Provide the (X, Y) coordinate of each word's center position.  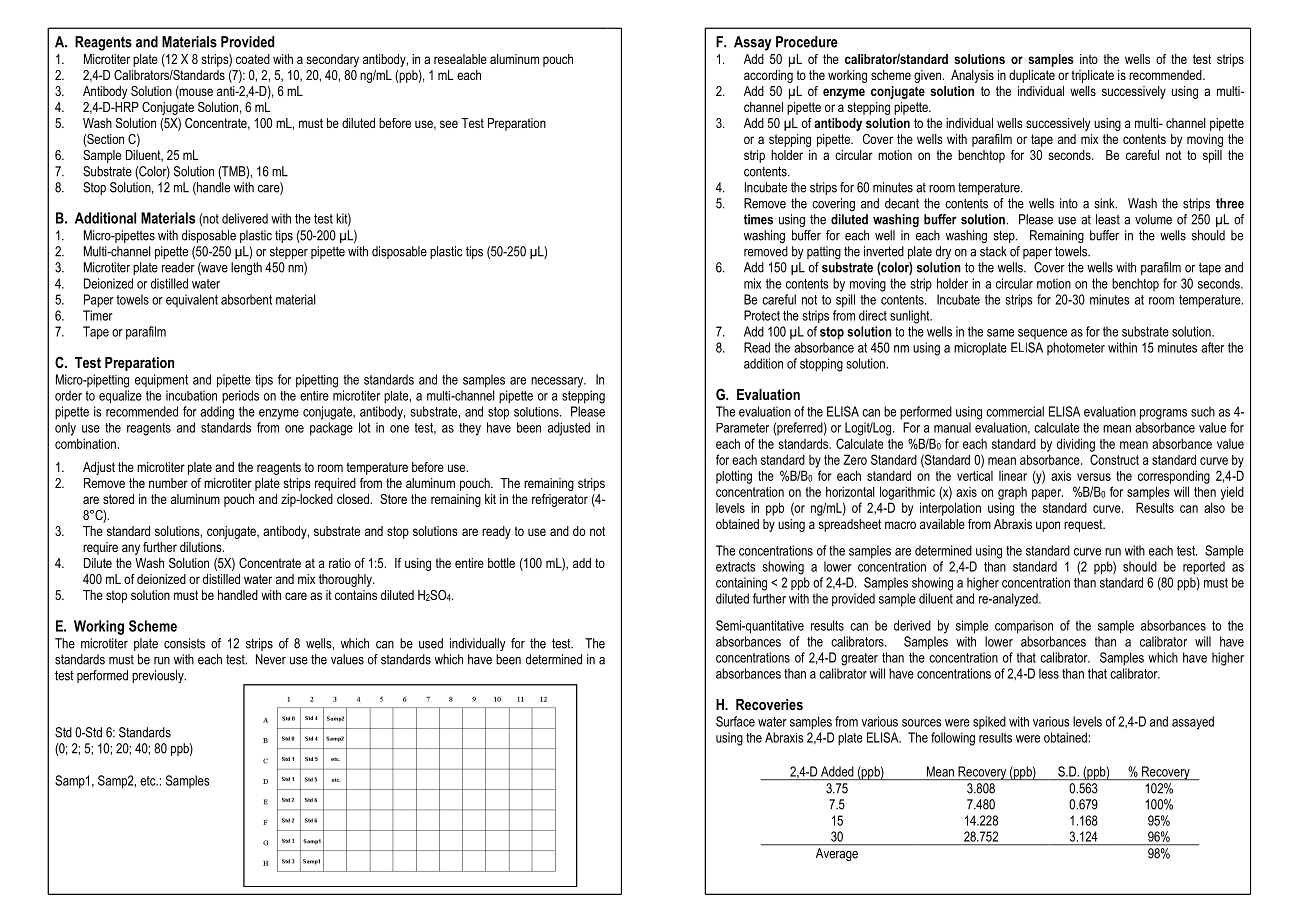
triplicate (1092, 76)
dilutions (202, 547)
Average (837, 854)
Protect (762, 315)
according (768, 76)
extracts (736, 567)
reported (1204, 568)
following (953, 739)
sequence (1042, 334)
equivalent (192, 300)
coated (253, 59)
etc (149, 781)
